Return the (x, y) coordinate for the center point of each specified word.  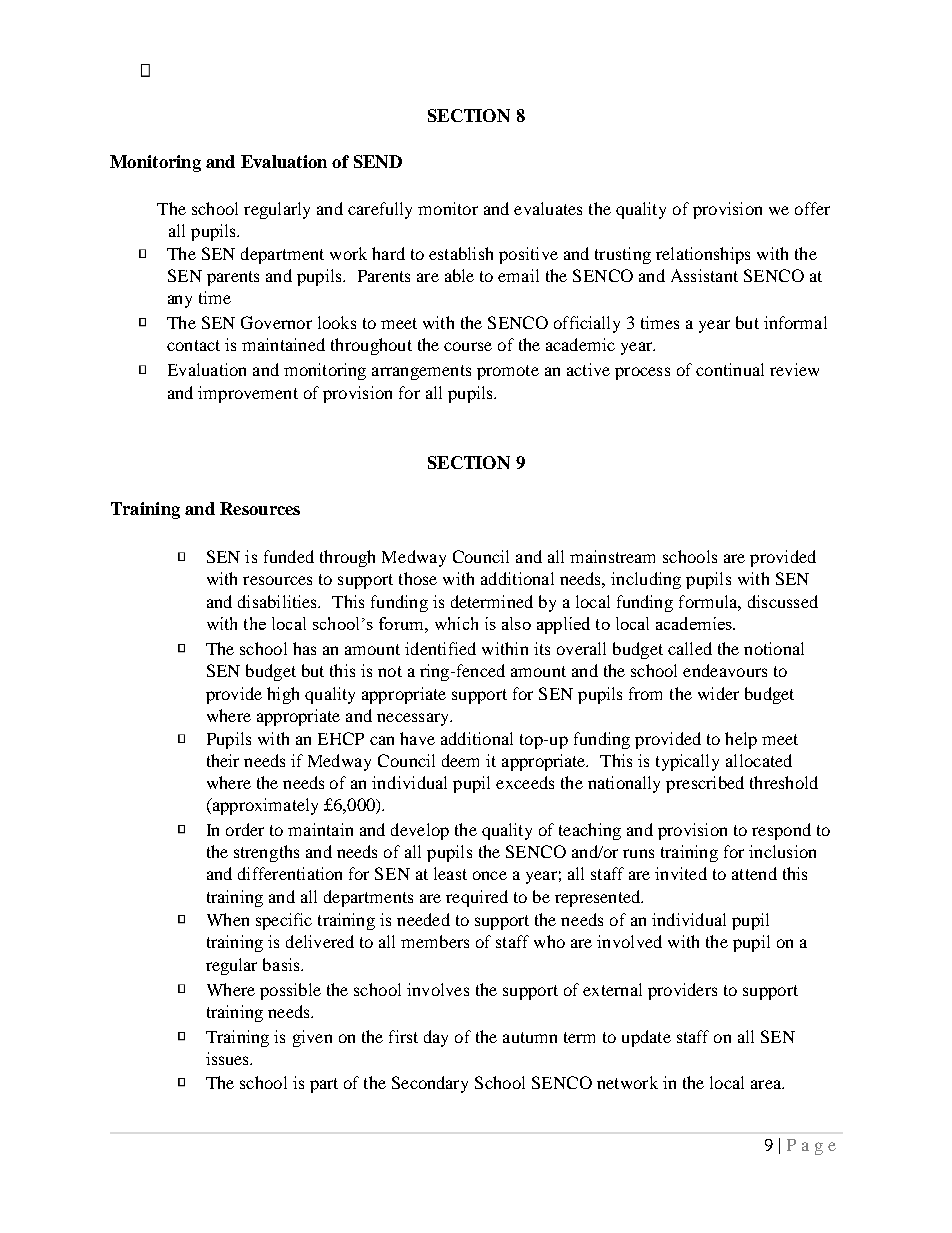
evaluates (548, 208)
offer (812, 208)
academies (695, 623)
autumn (530, 1037)
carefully (380, 210)
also (516, 623)
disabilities (279, 601)
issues (229, 1058)
